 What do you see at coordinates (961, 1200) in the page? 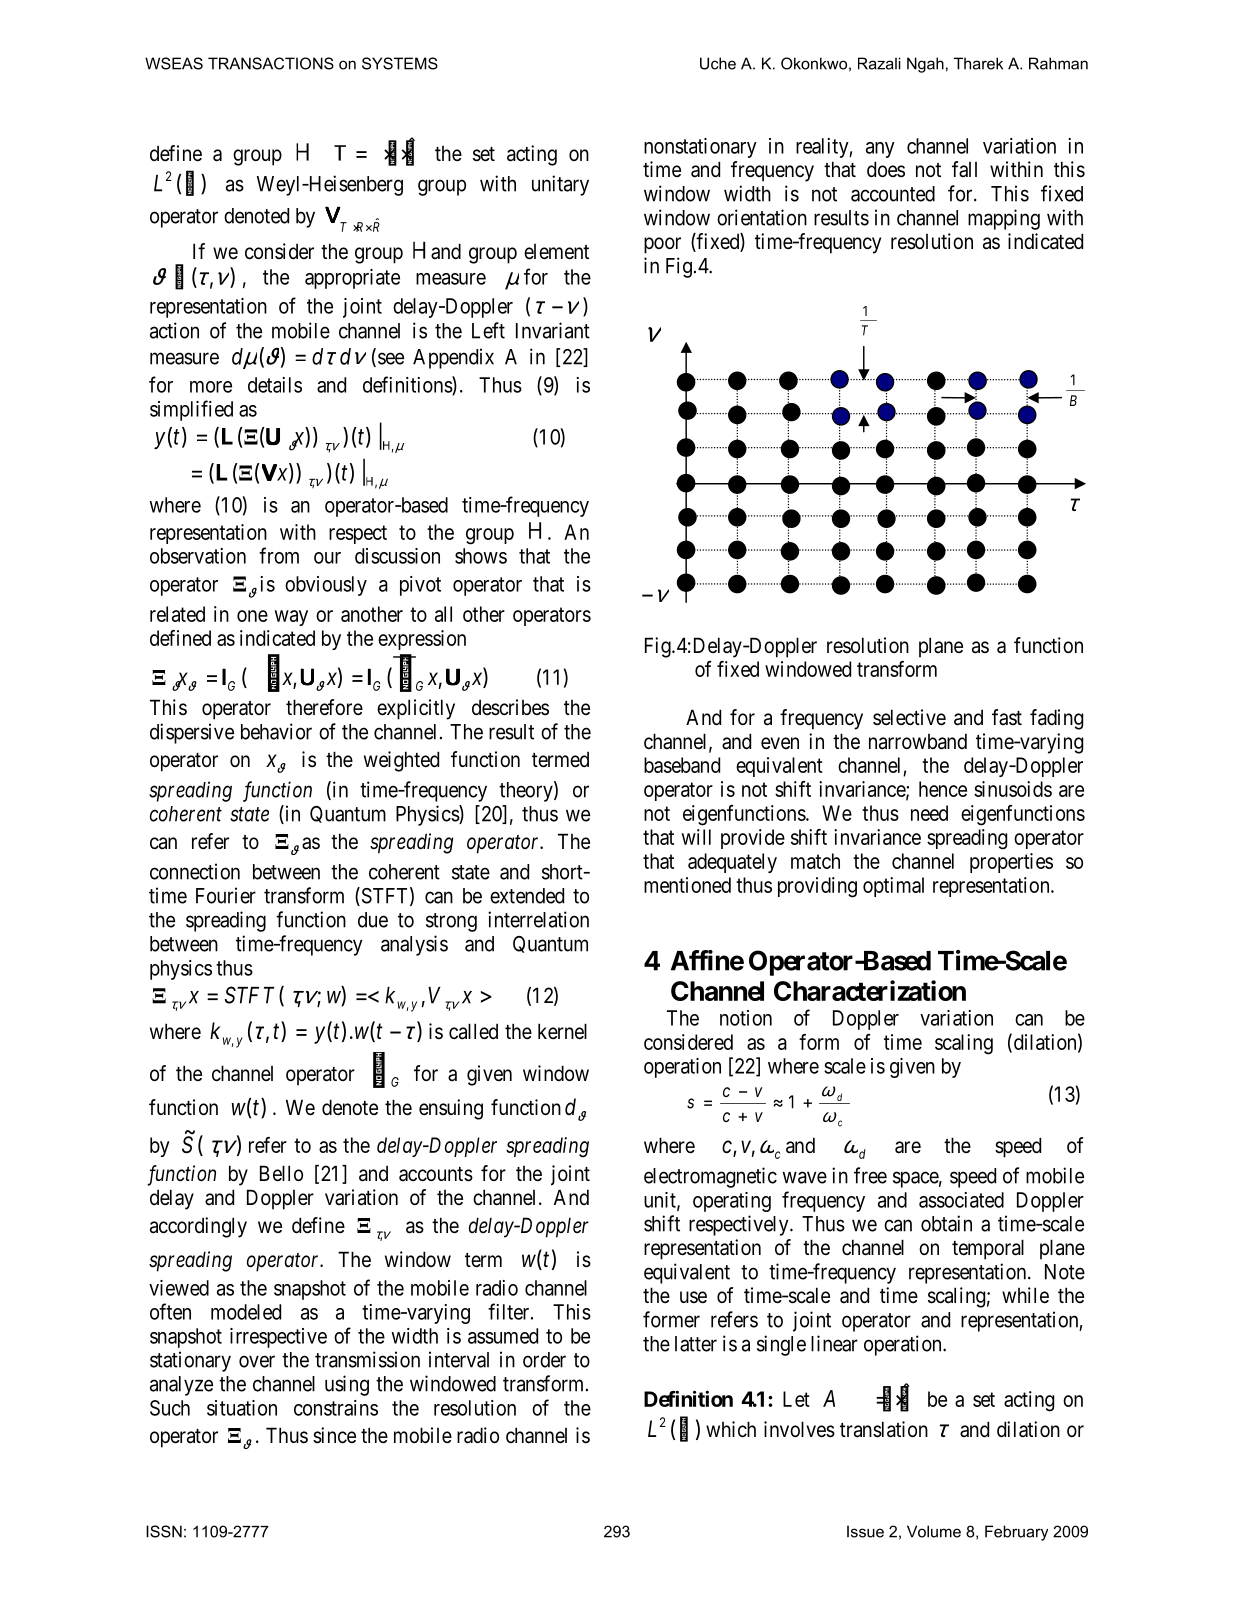
I see `associated` at bounding box center [961, 1200].
